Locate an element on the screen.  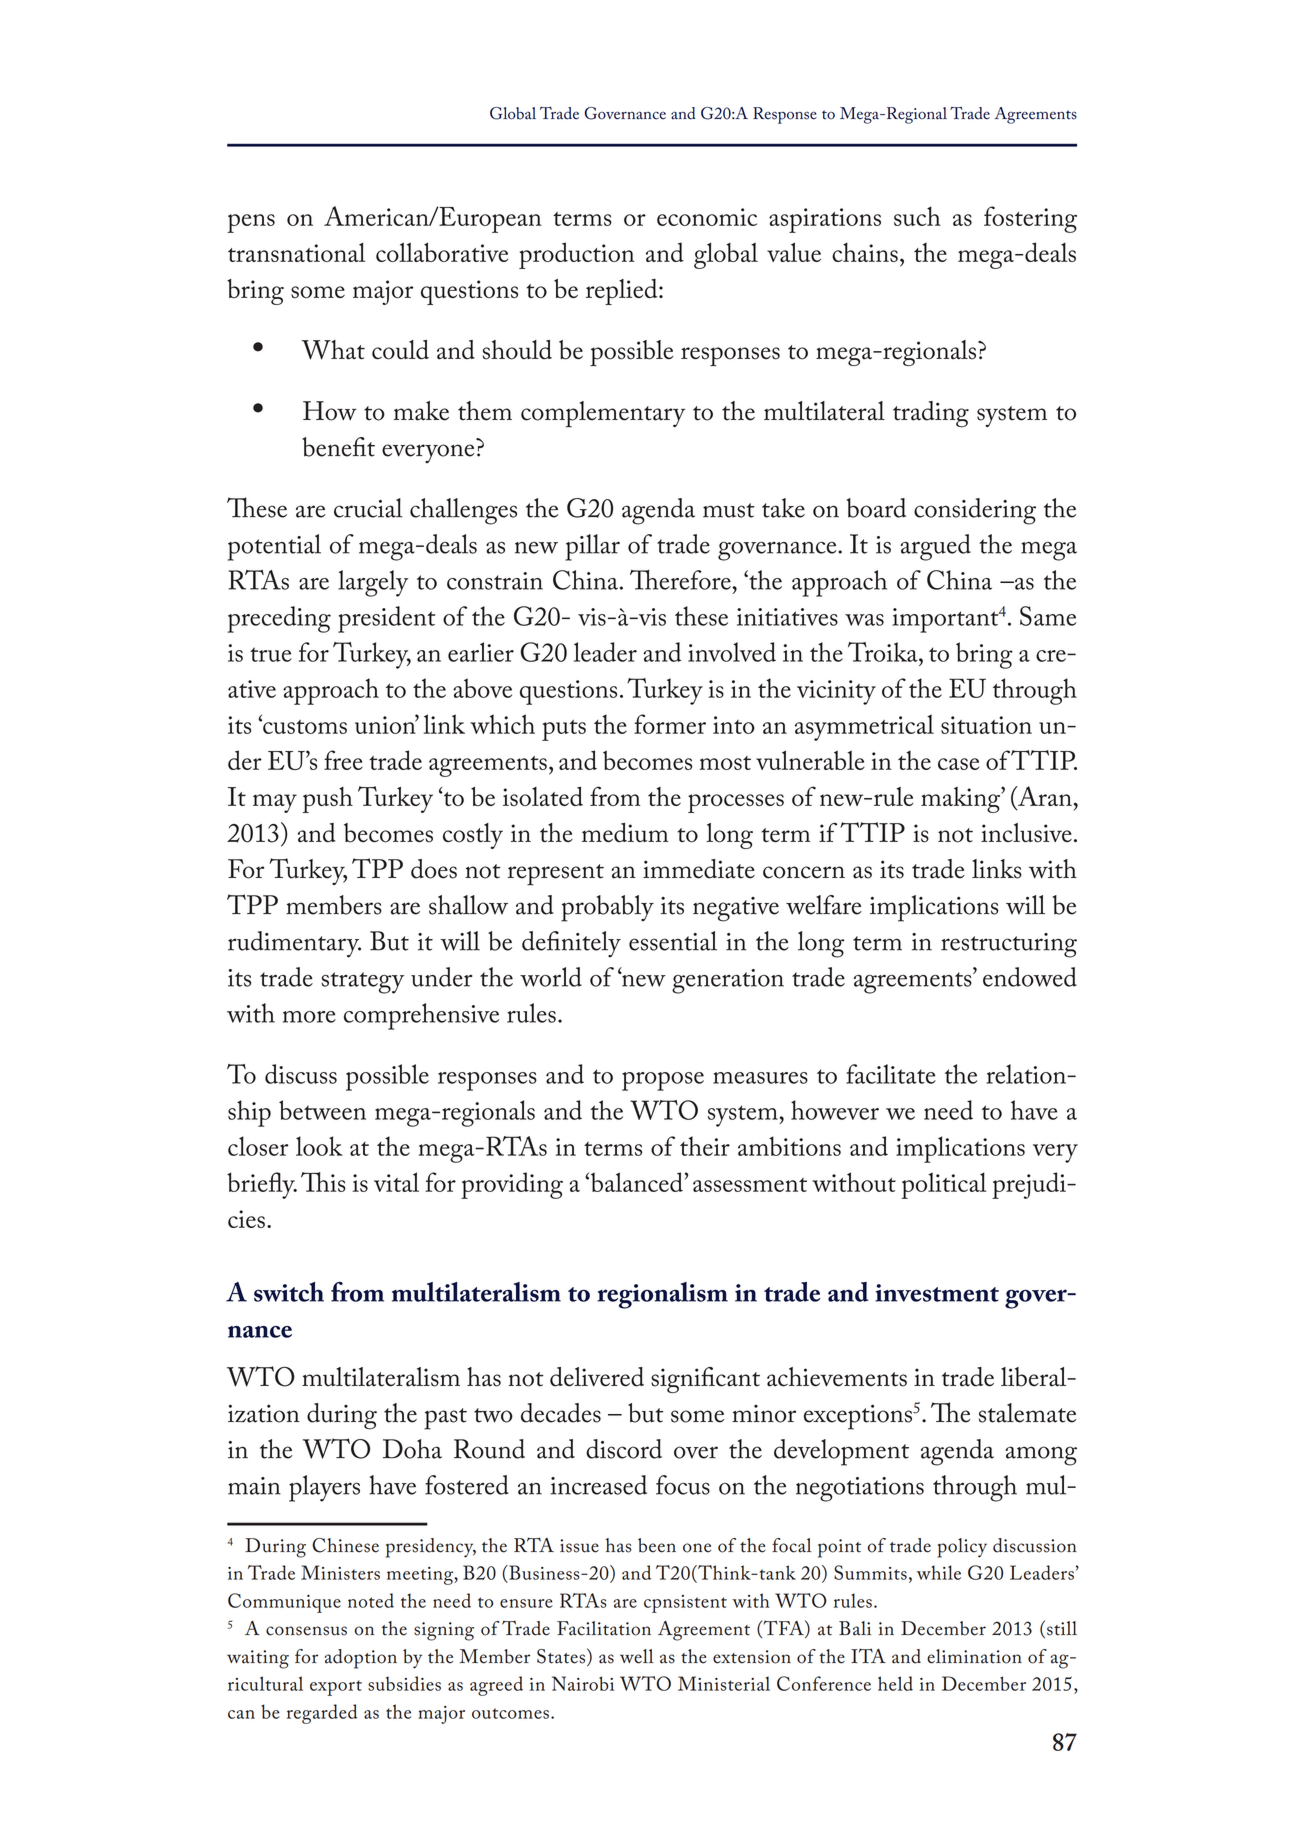
transnational is located at coordinates (296, 252).
